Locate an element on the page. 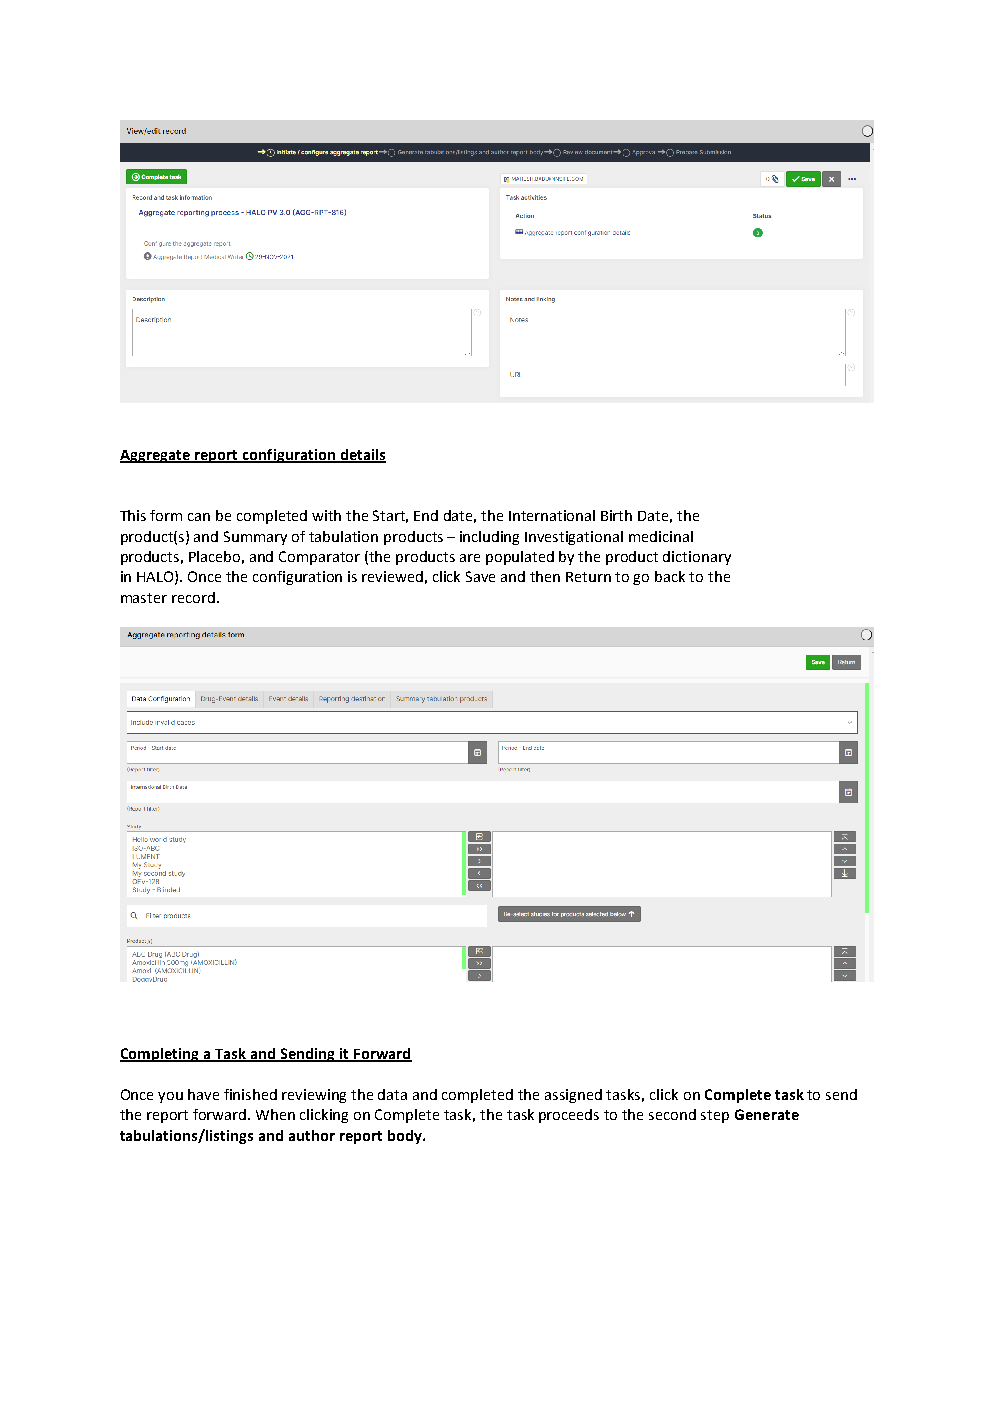 This document has width=994, height=1406. have is located at coordinates (203, 1094).
